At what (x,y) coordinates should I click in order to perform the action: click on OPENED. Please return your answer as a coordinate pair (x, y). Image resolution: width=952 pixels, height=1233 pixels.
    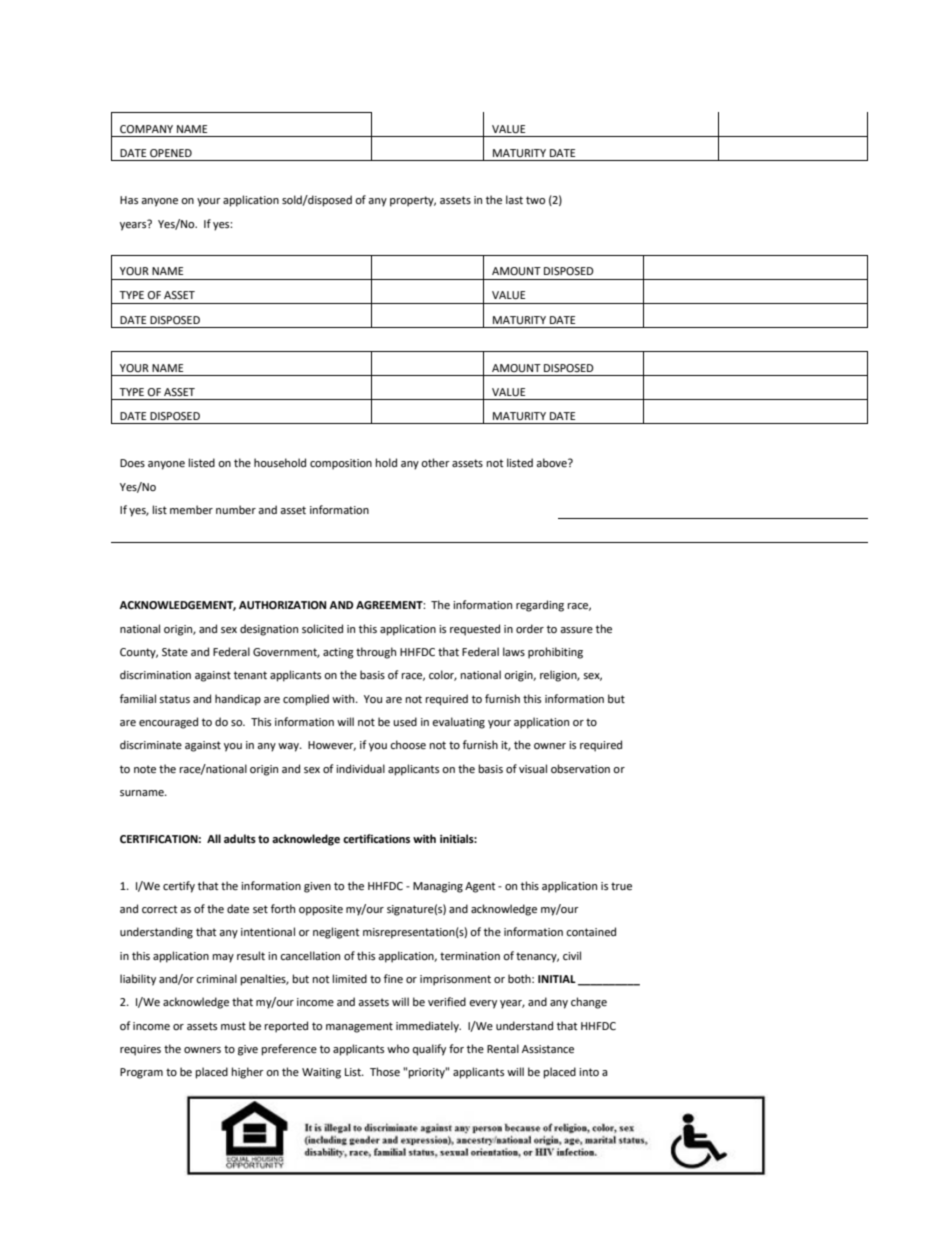
    Looking at the image, I should click on (171, 153).
